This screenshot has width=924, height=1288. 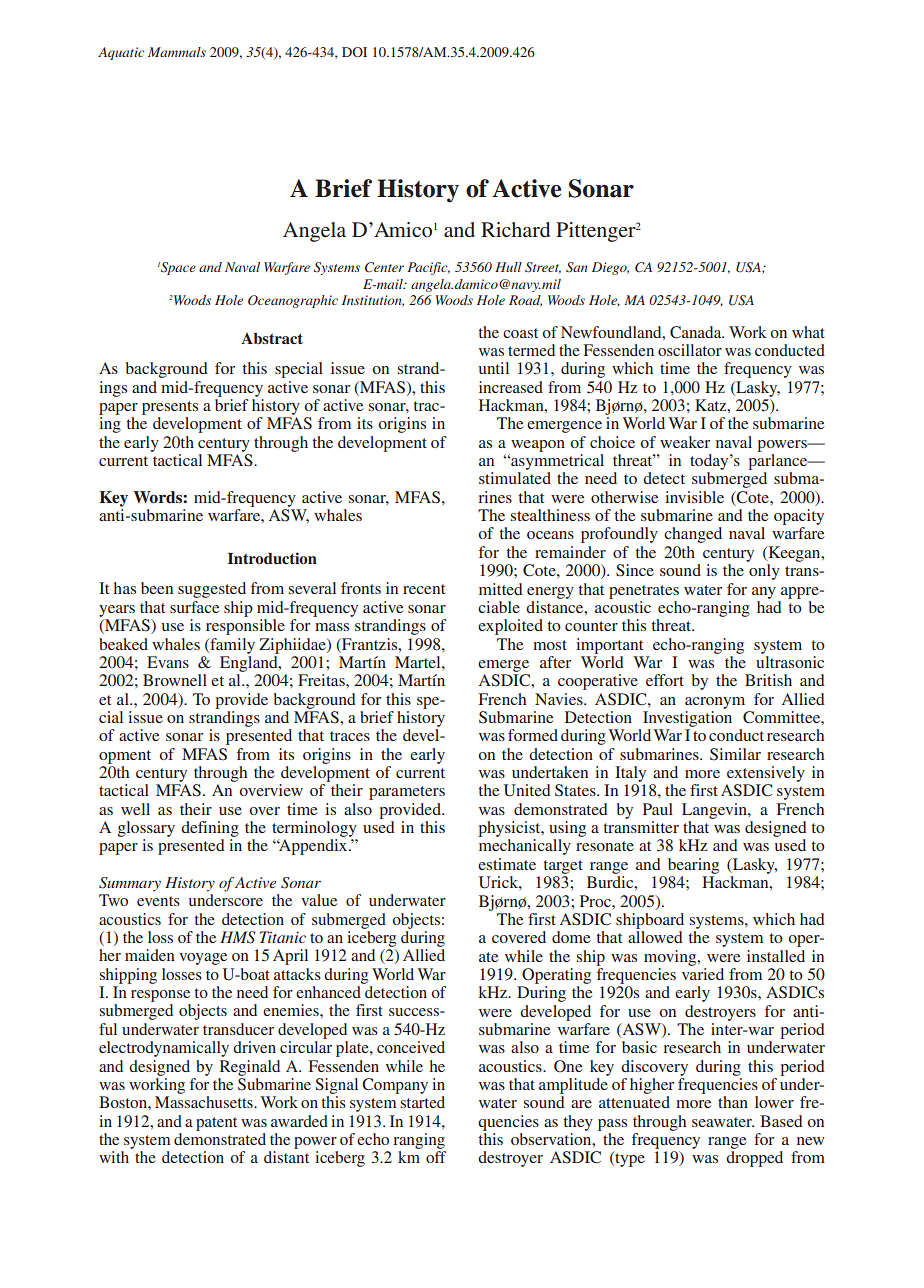 I want to click on surface, so click(x=194, y=607).
